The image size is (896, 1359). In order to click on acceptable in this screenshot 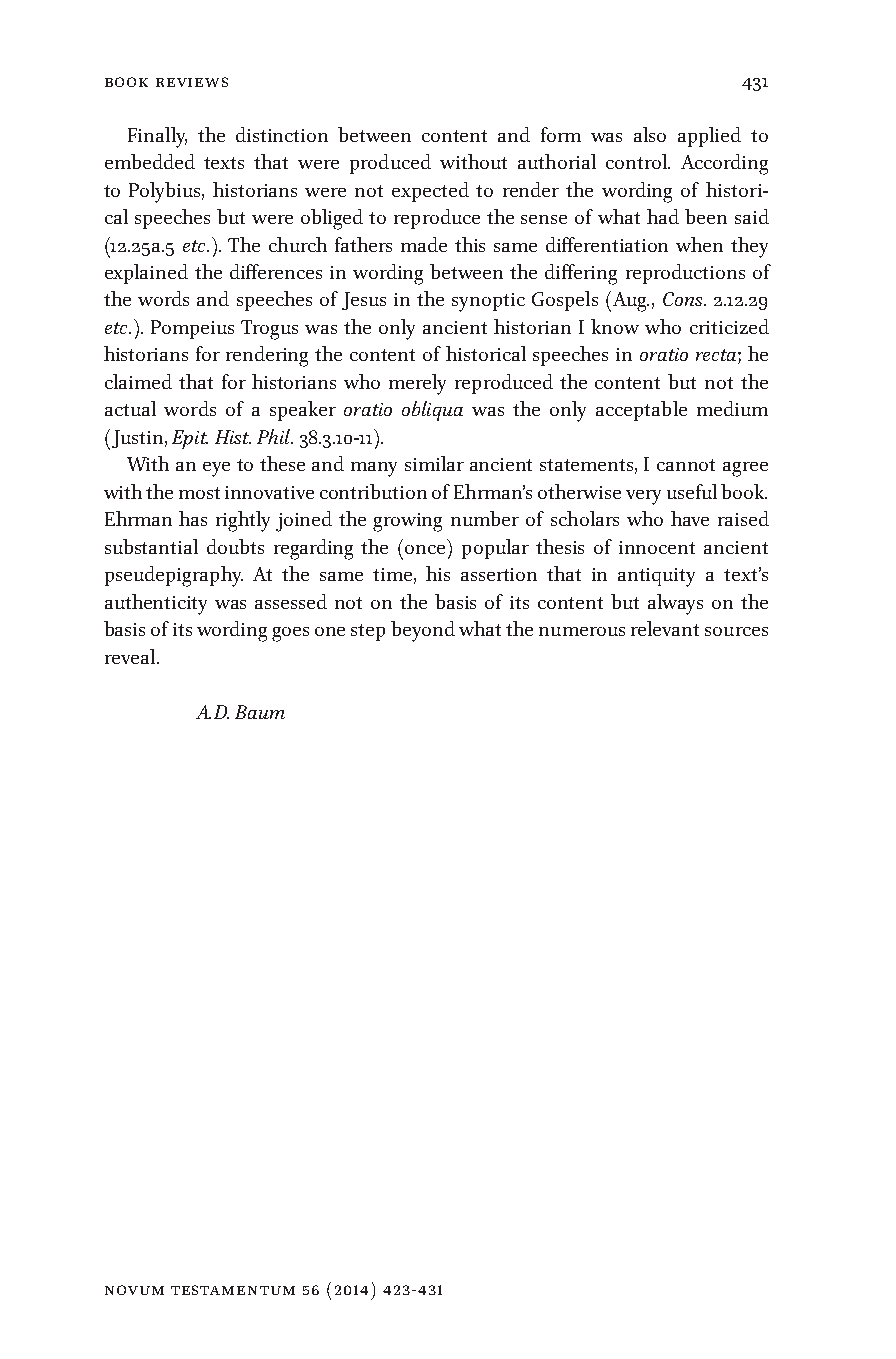, I will do `click(641, 411)`.
